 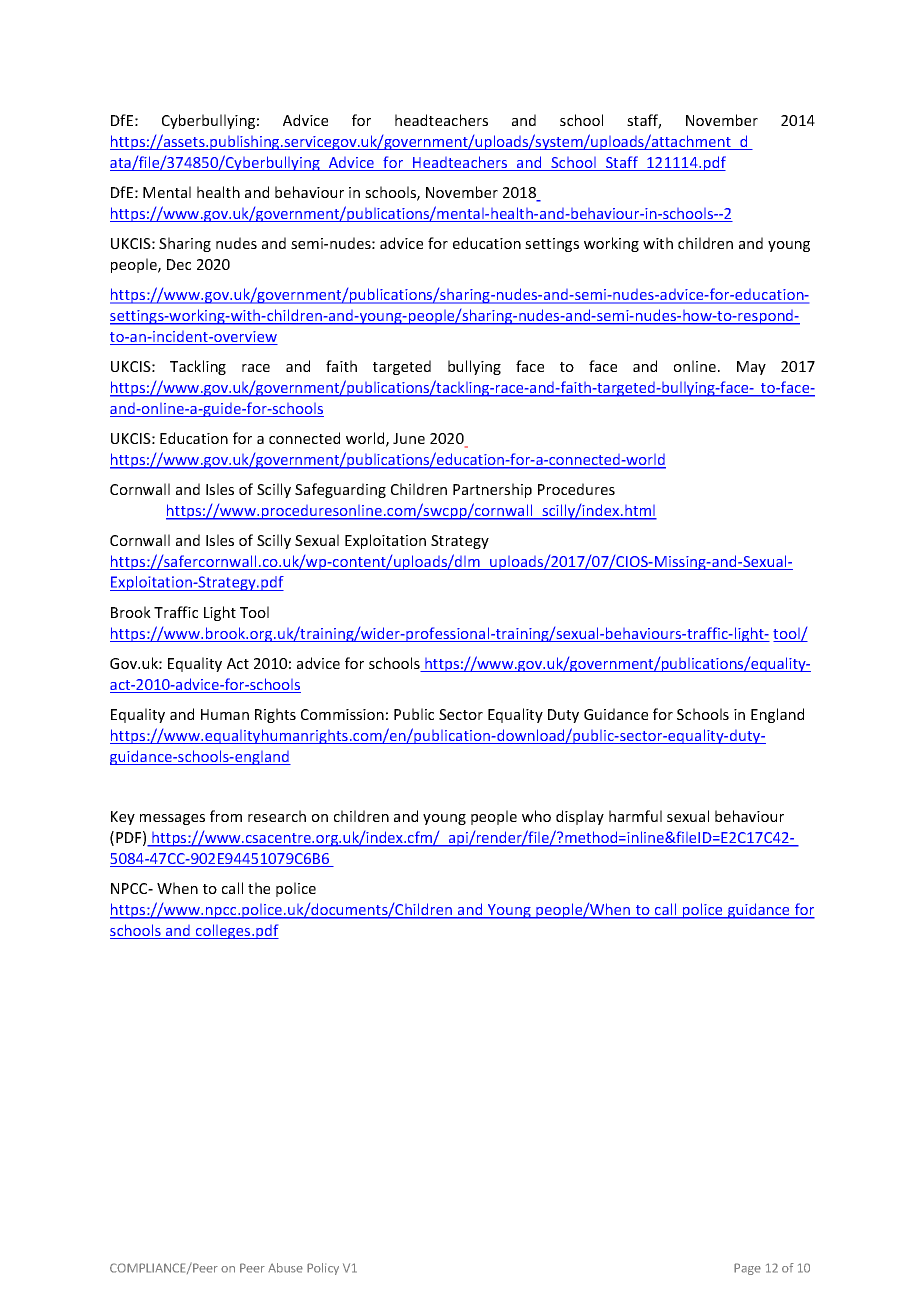 I want to click on Policy, so click(x=323, y=1269).
